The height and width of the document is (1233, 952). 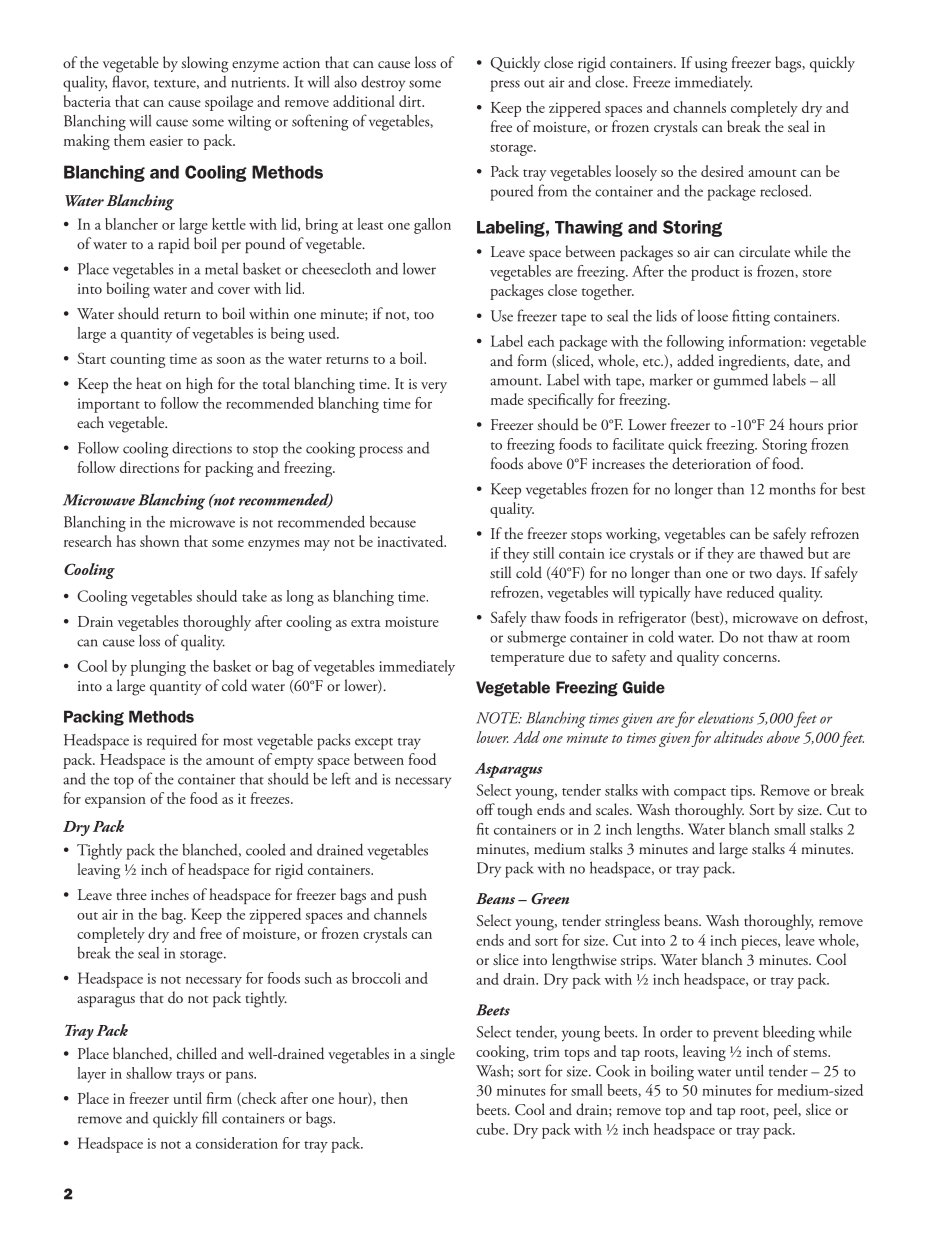 I want to click on three, so click(x=132, y=894).
